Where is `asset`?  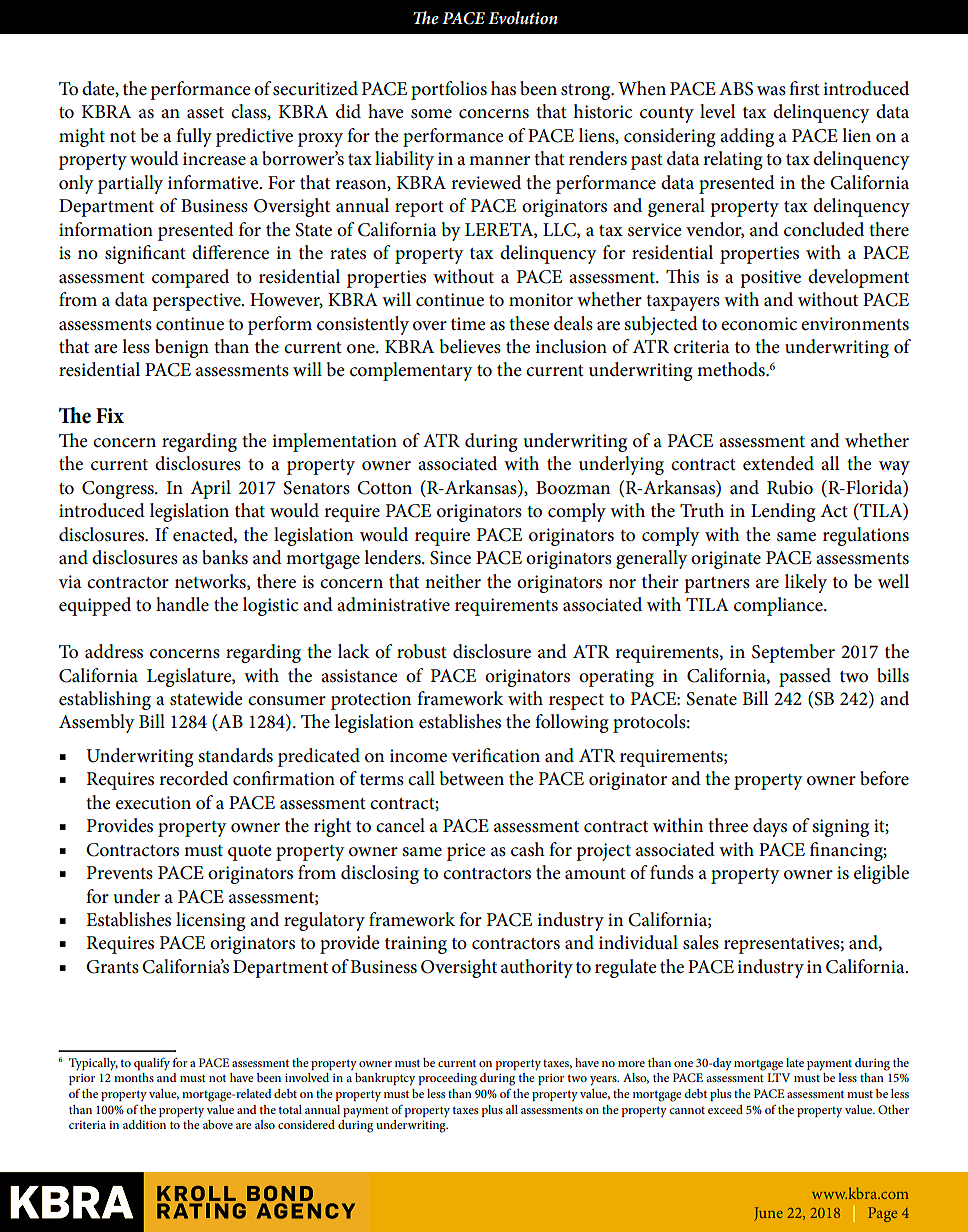 asset is located at coordinates (205, 113).
